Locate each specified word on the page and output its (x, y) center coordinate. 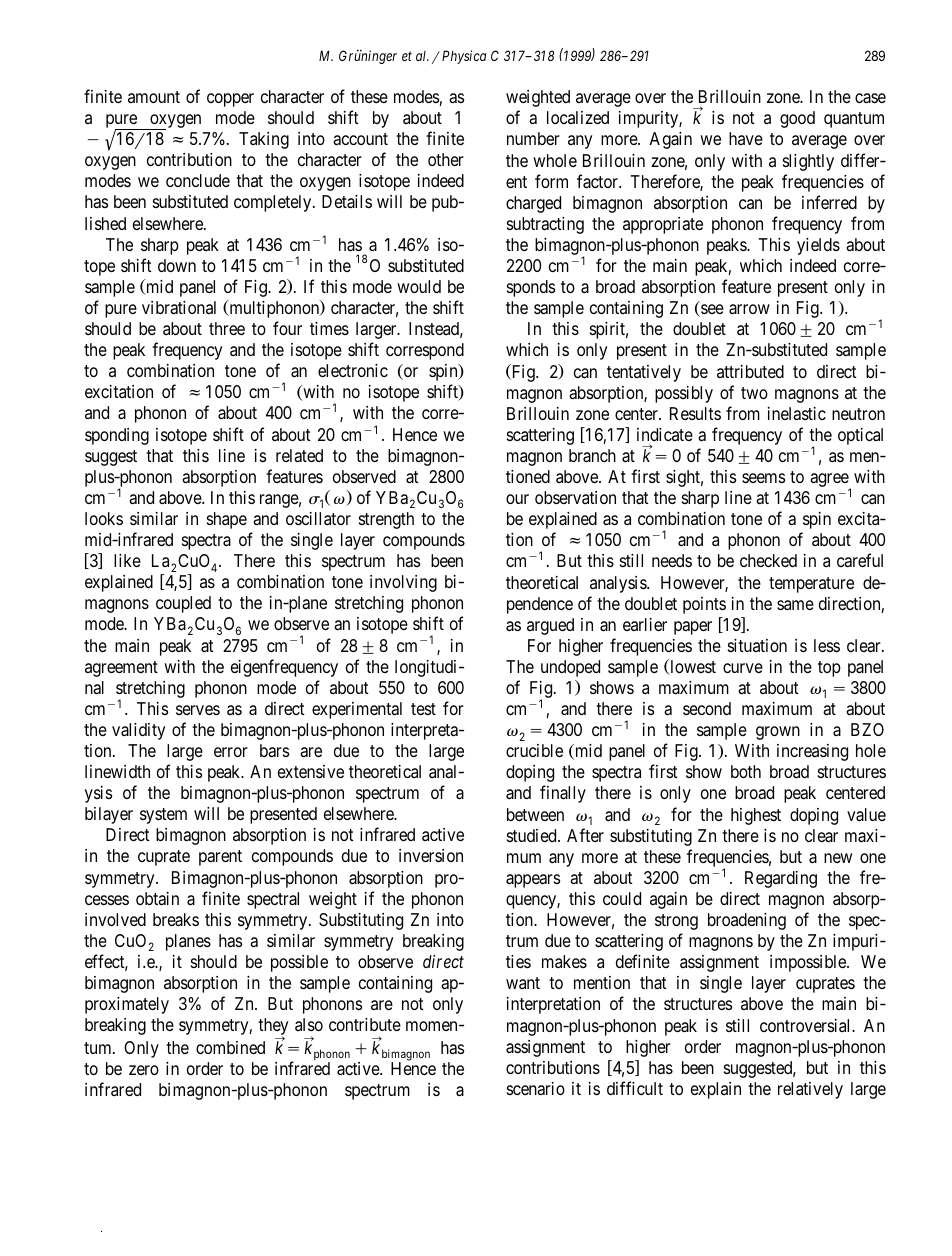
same (795, 605)
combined (230, 1047)
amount (154, 97)
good (797, 119)
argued (550, 626)
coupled (183, 604)
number (533, 138)
